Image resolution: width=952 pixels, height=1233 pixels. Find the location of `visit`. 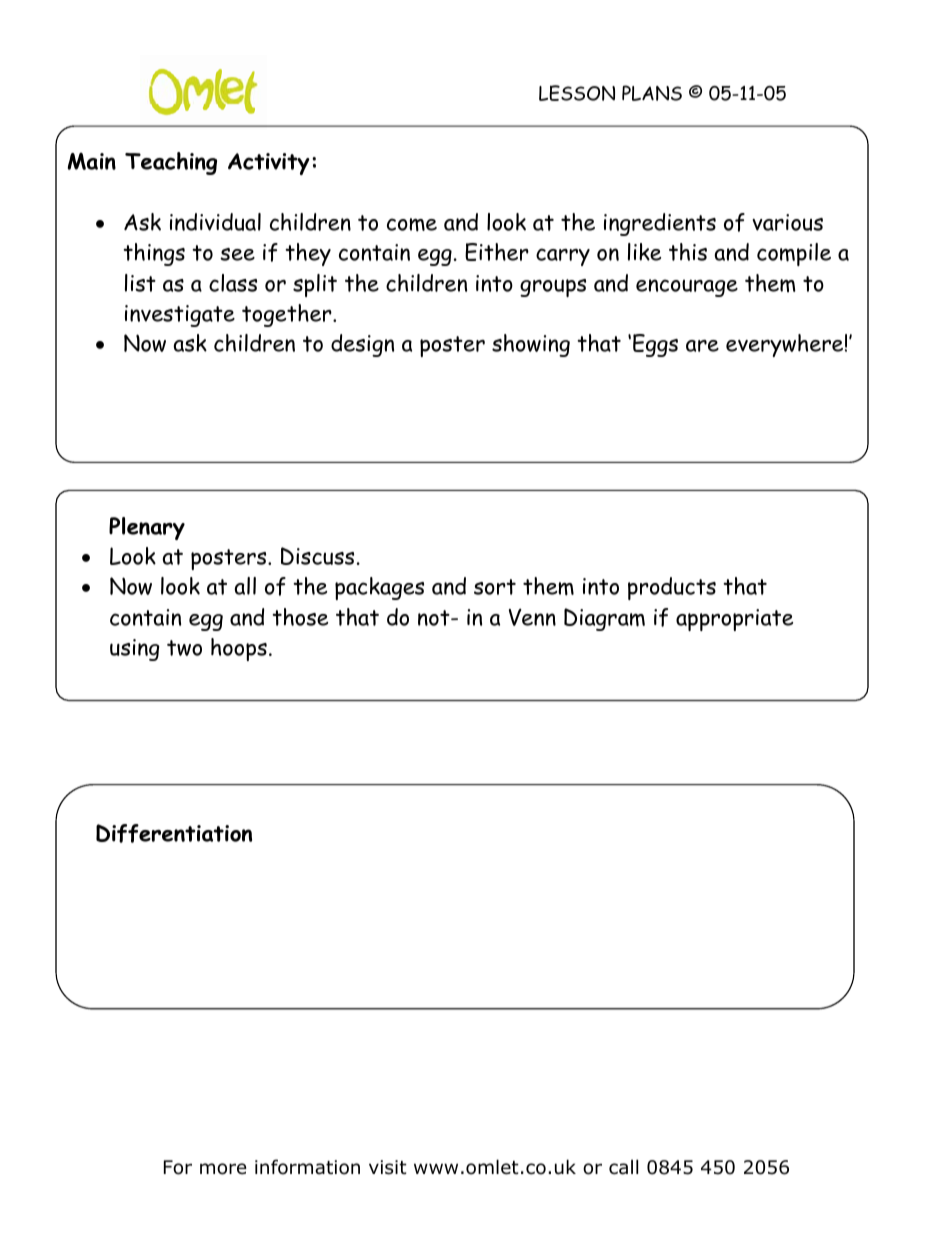

visit is located at coordinates (388, 1167).
